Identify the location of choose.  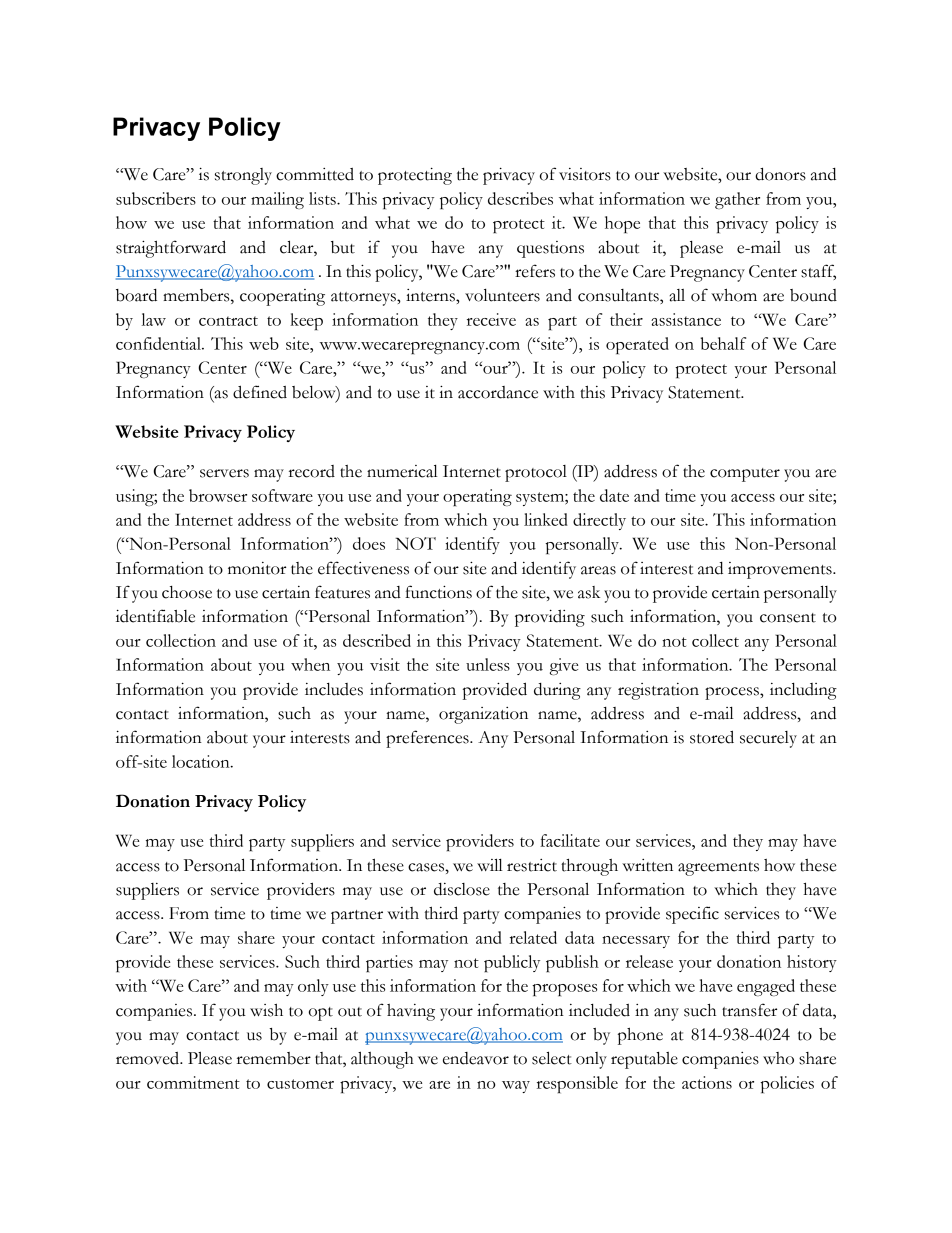
(187, 592).
